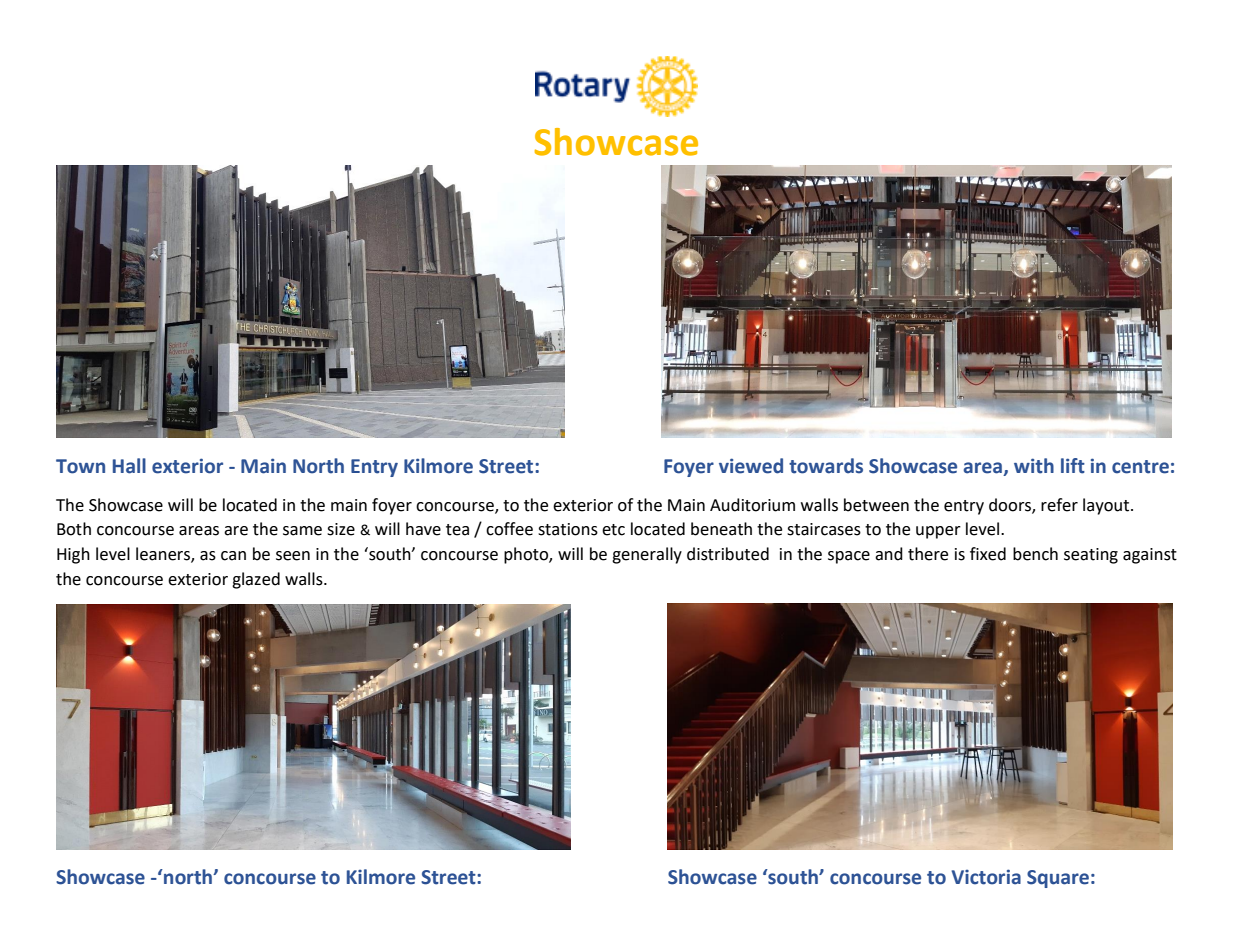  Describe the element at coordinates (1091, 556) in the screenshot. I see `seating` at that location.
